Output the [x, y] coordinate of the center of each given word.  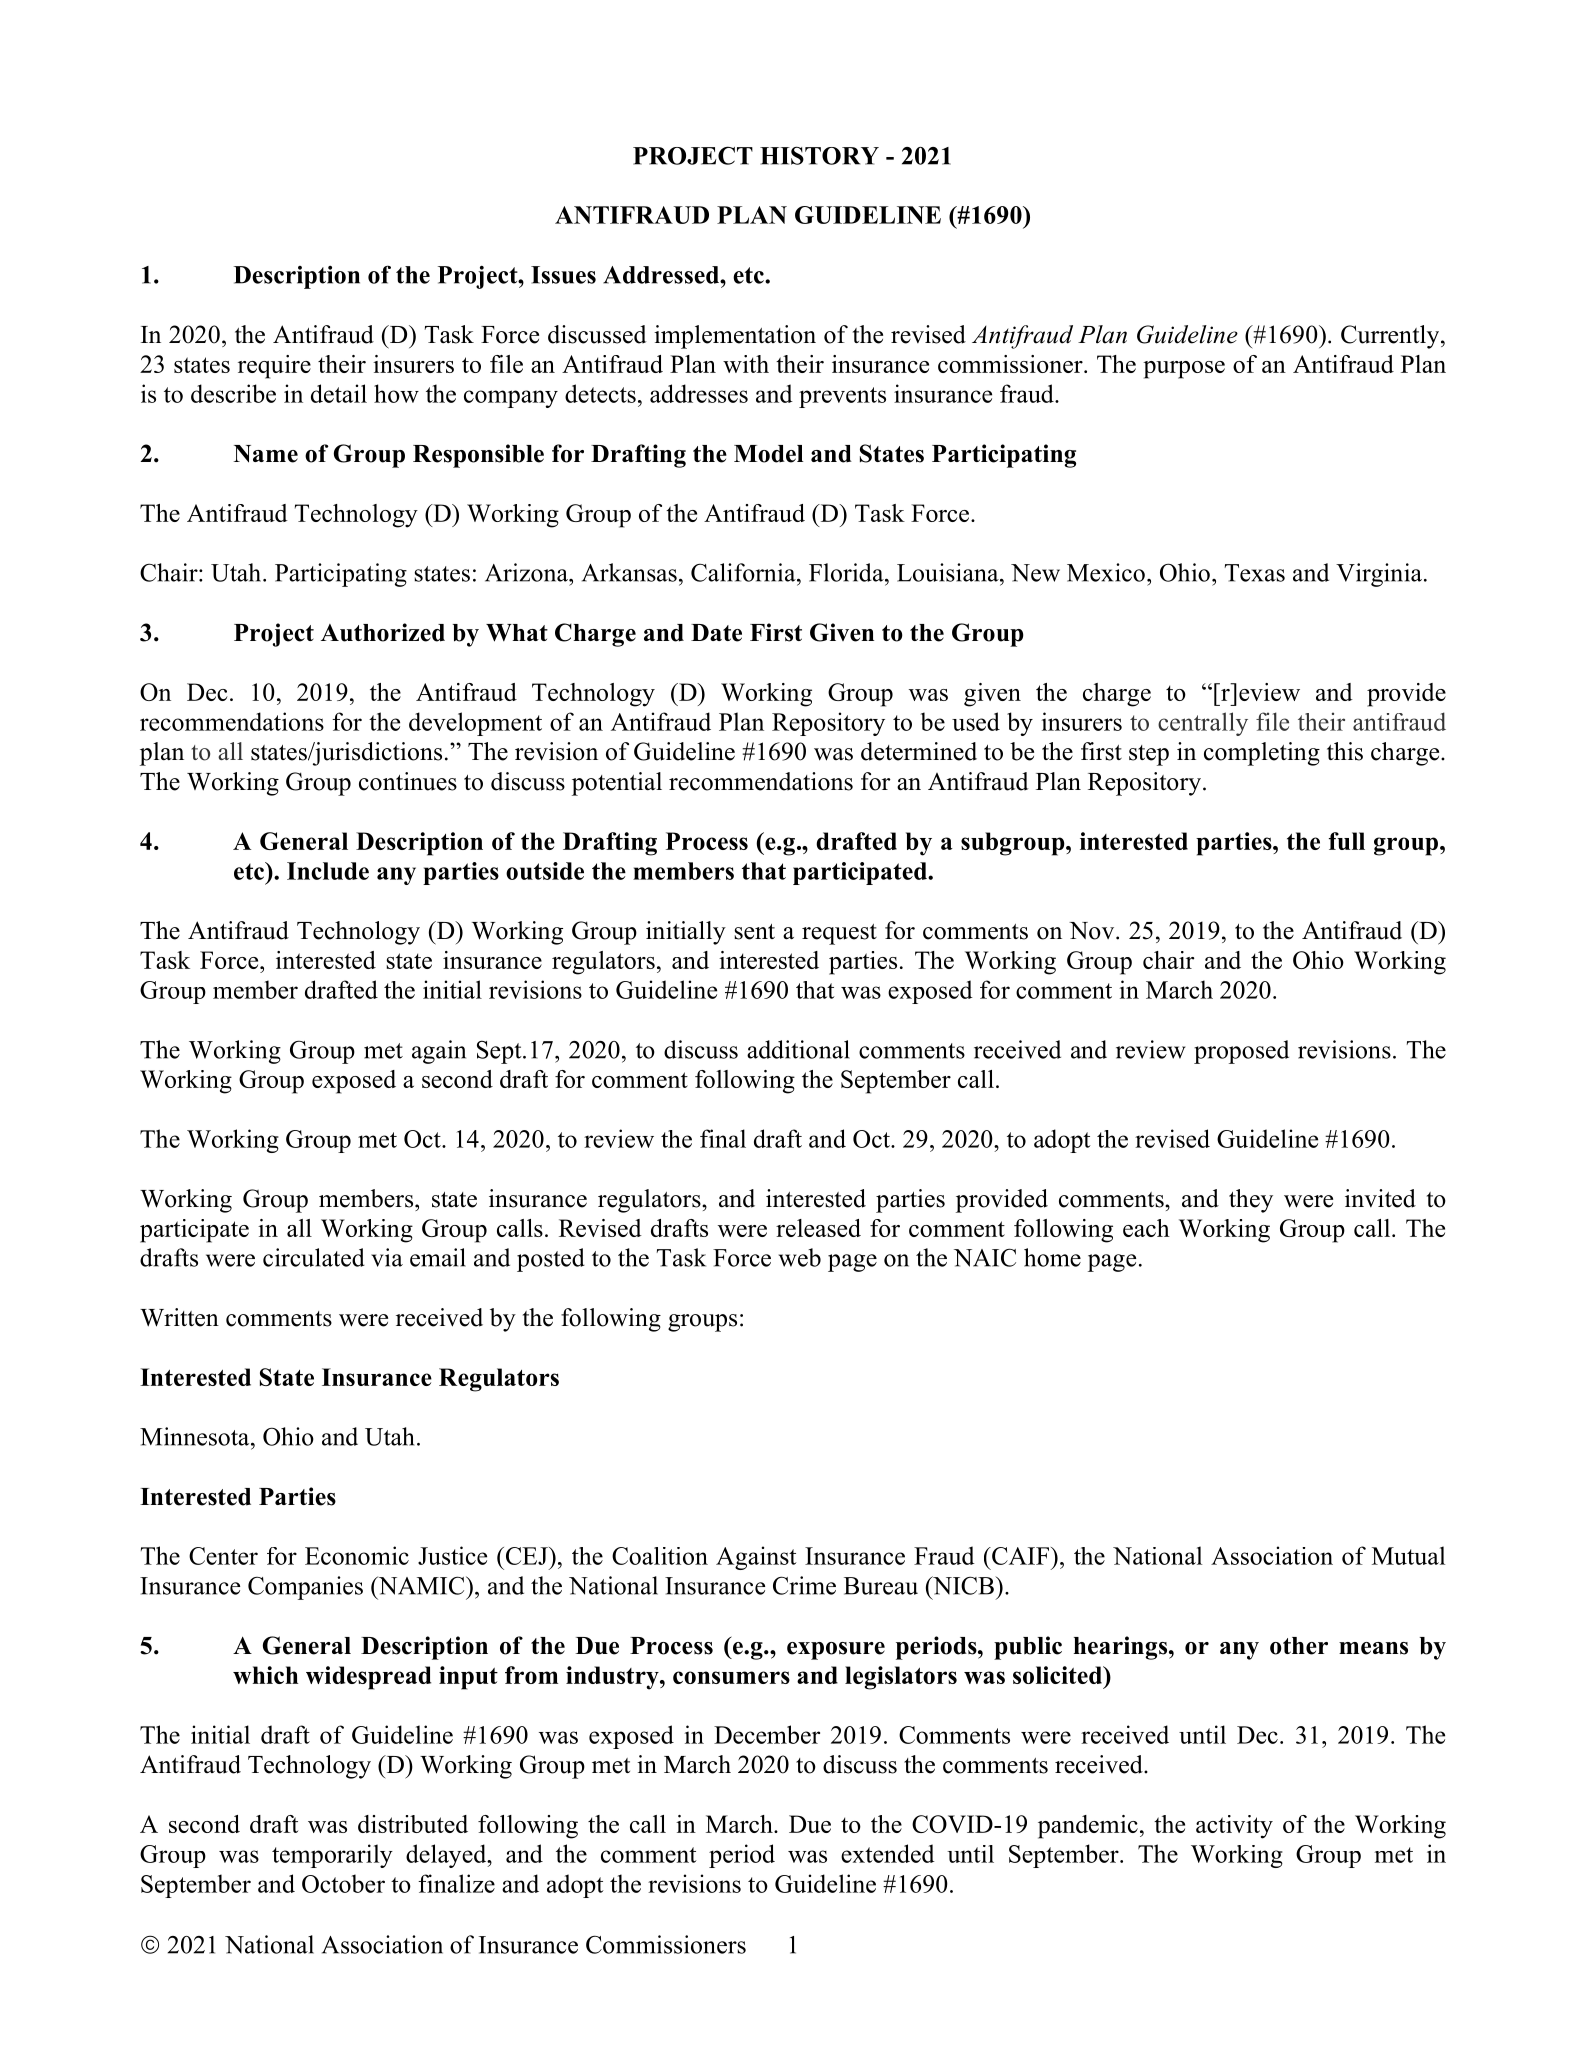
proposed [1241, 1052]
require [274, 367]
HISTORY [819, 155]
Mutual [1408, 1555]
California [744, 572]
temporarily [332, 1856]
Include [328, 871]
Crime [804, 1585]
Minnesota [196, 1436]
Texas [1255, 573]
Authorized [383, 632]
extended [888, 1853]
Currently [1391, 337]
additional [798, 1049]
